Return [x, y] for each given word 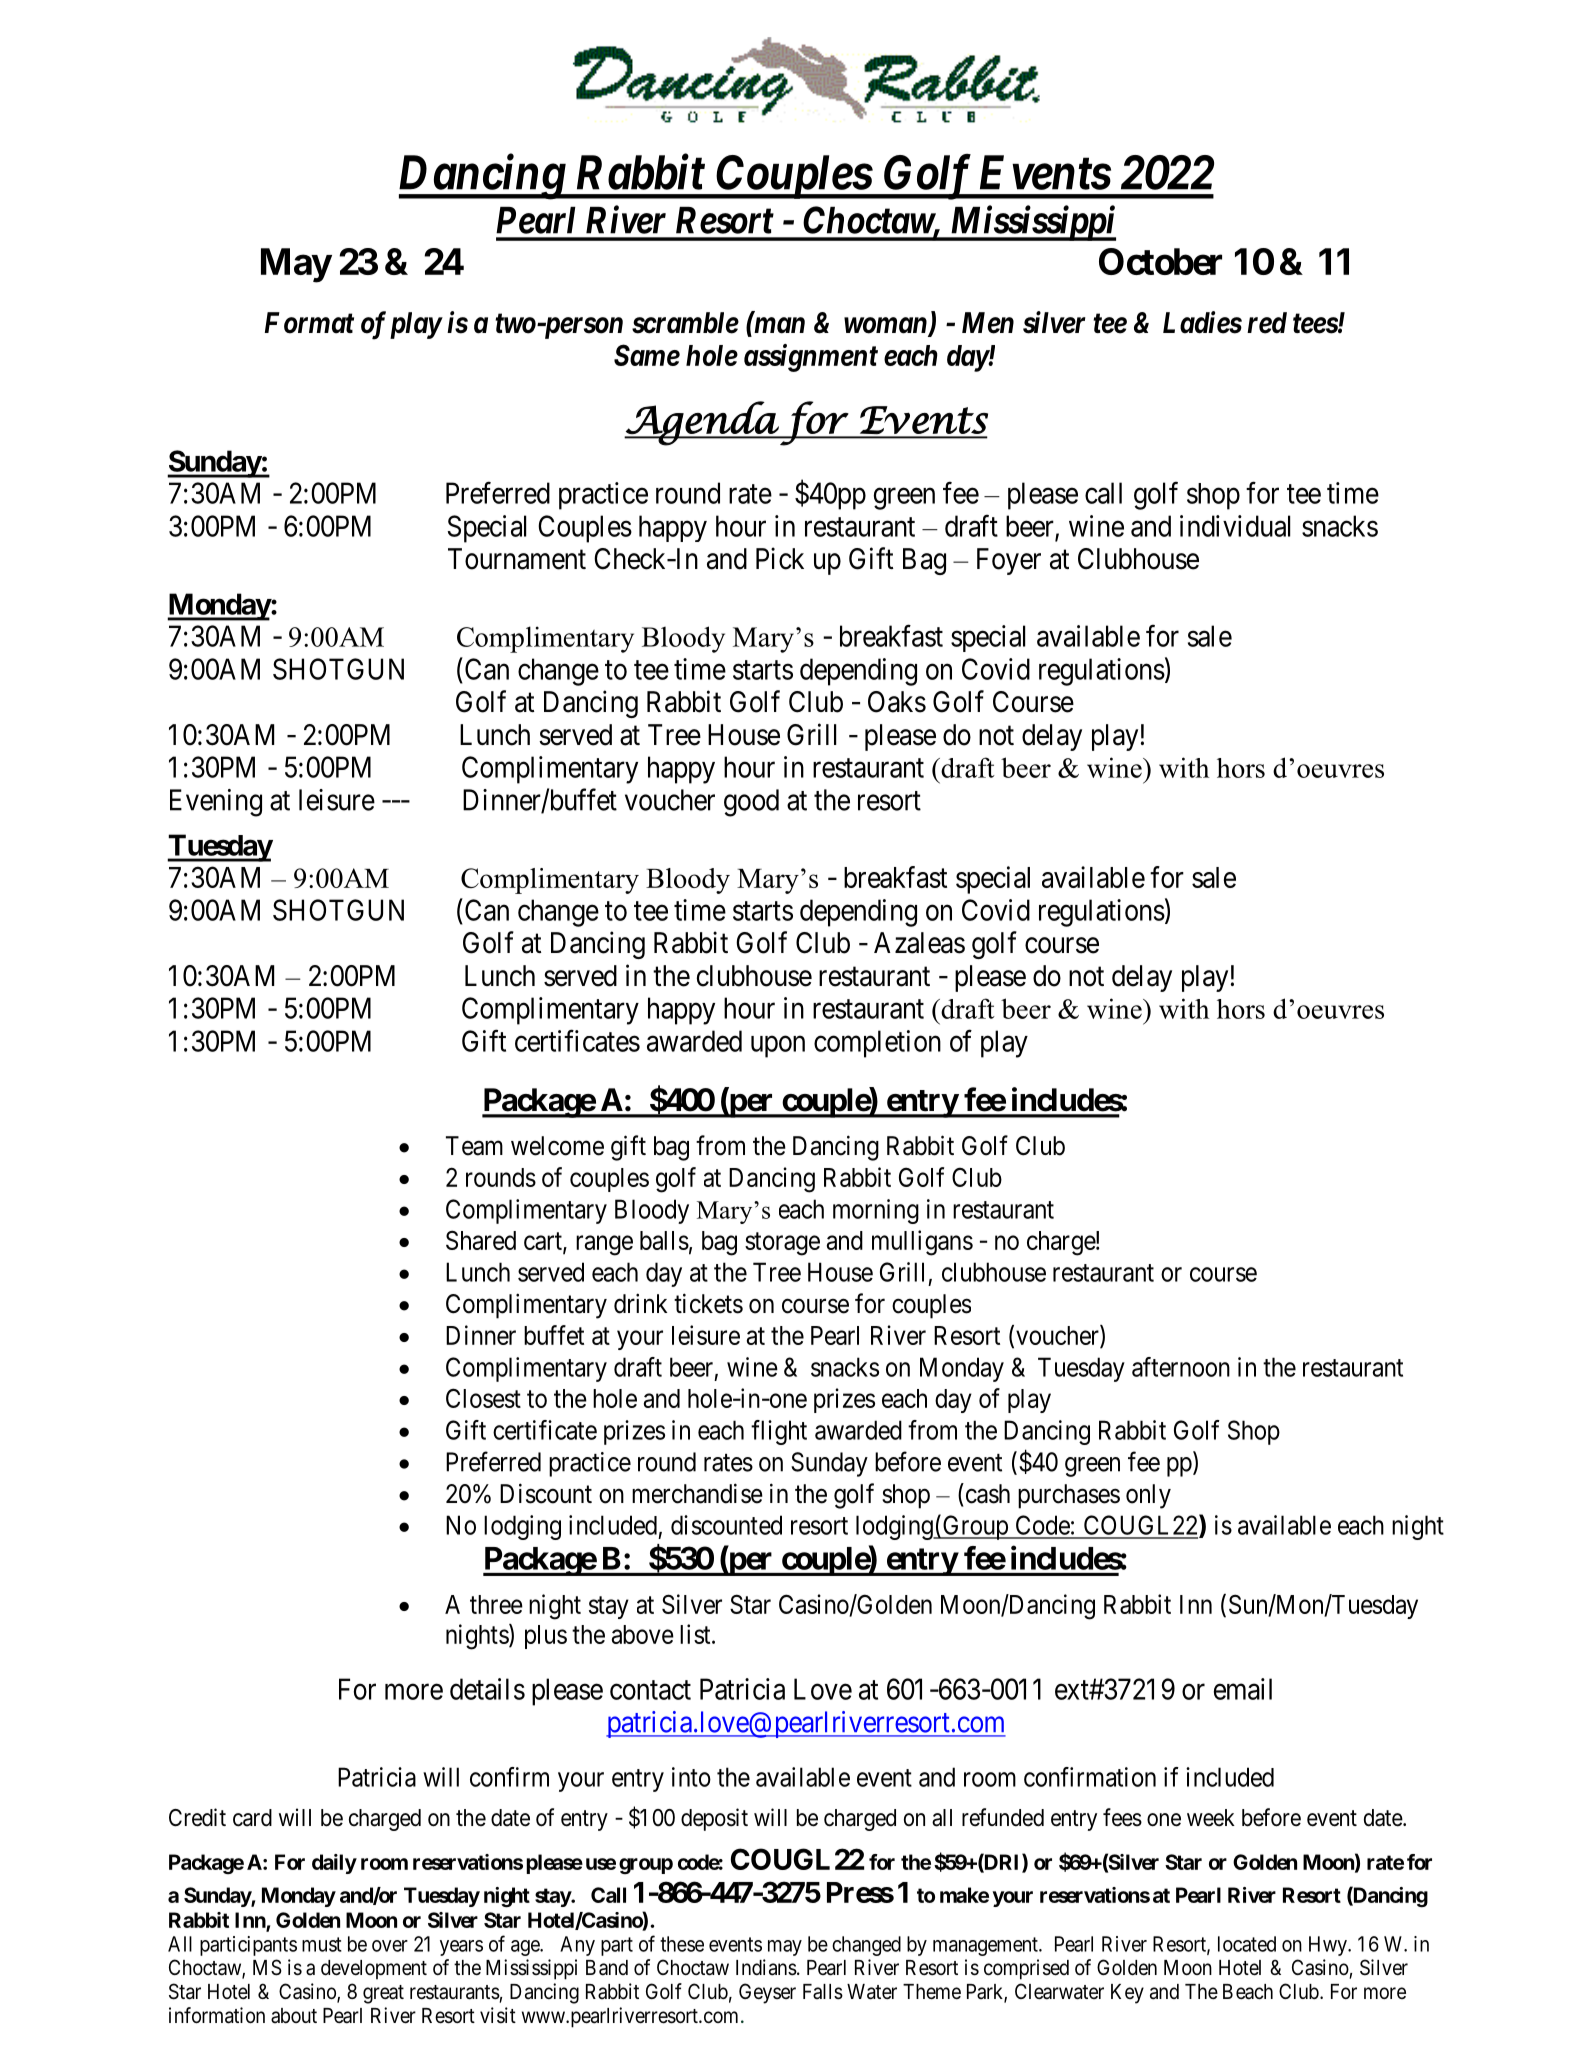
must [322, 1944]
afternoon [1181, 1367]
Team [474, 1146]
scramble [685, 323]
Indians [766, 1967]
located [1247, 1944]
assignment [811, 358]
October [1160, 261]
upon [778, 1047]
